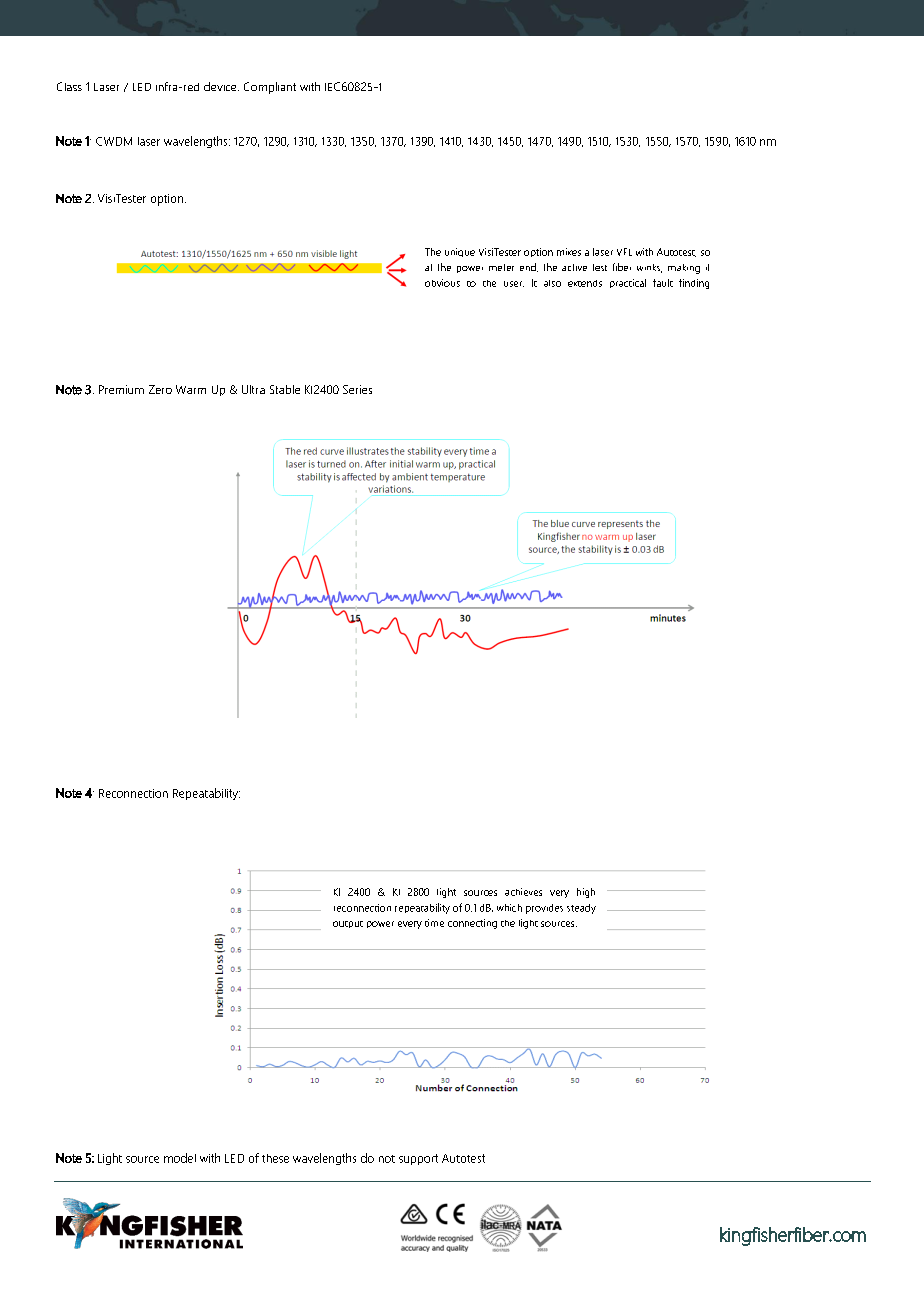 Image resolution: width=924 pixels, height=1308 pixels. I want to click on Compliant, so click(270, 88).
